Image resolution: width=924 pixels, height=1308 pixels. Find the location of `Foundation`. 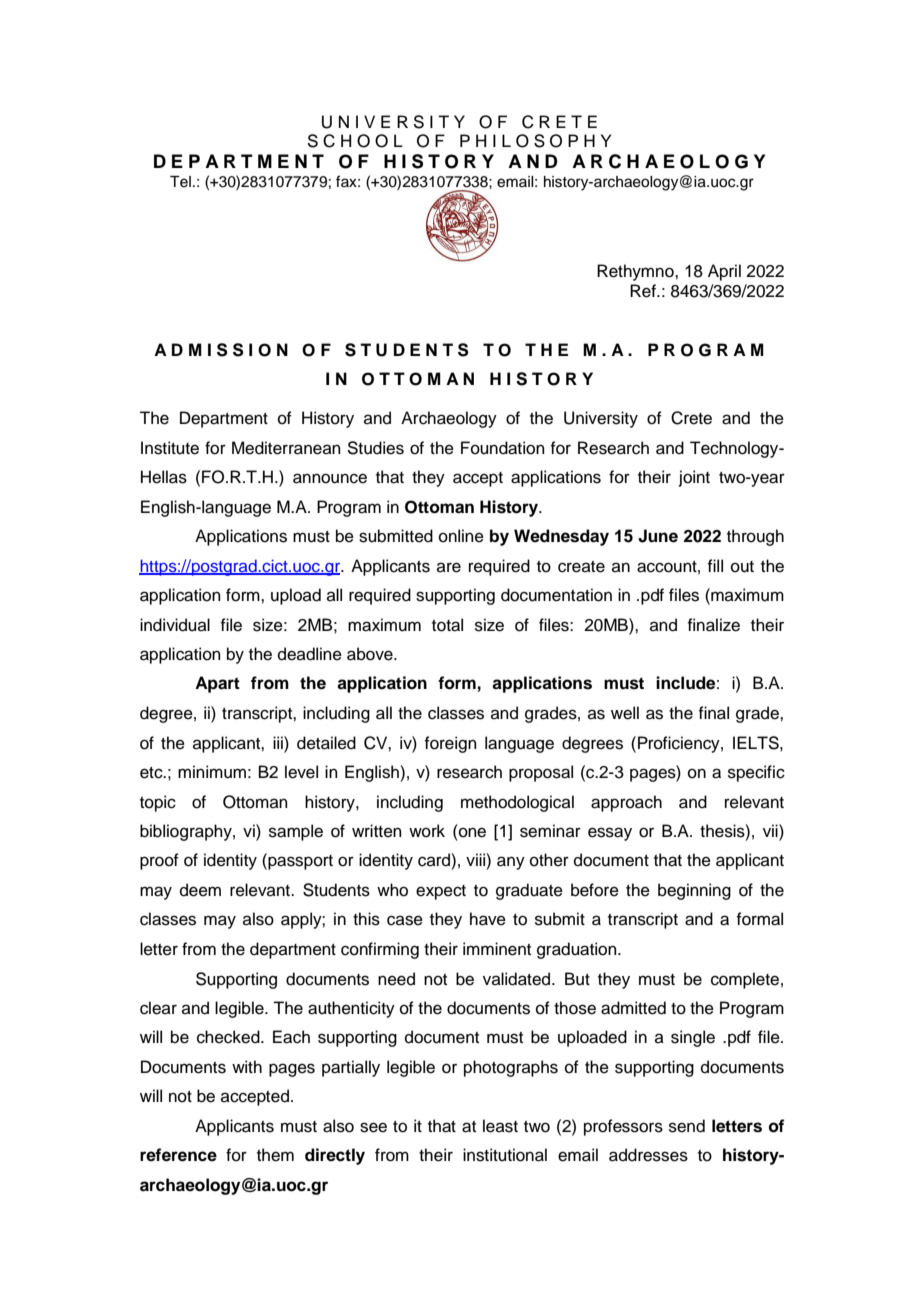

Foundation is located at coordinates (503, 448).
